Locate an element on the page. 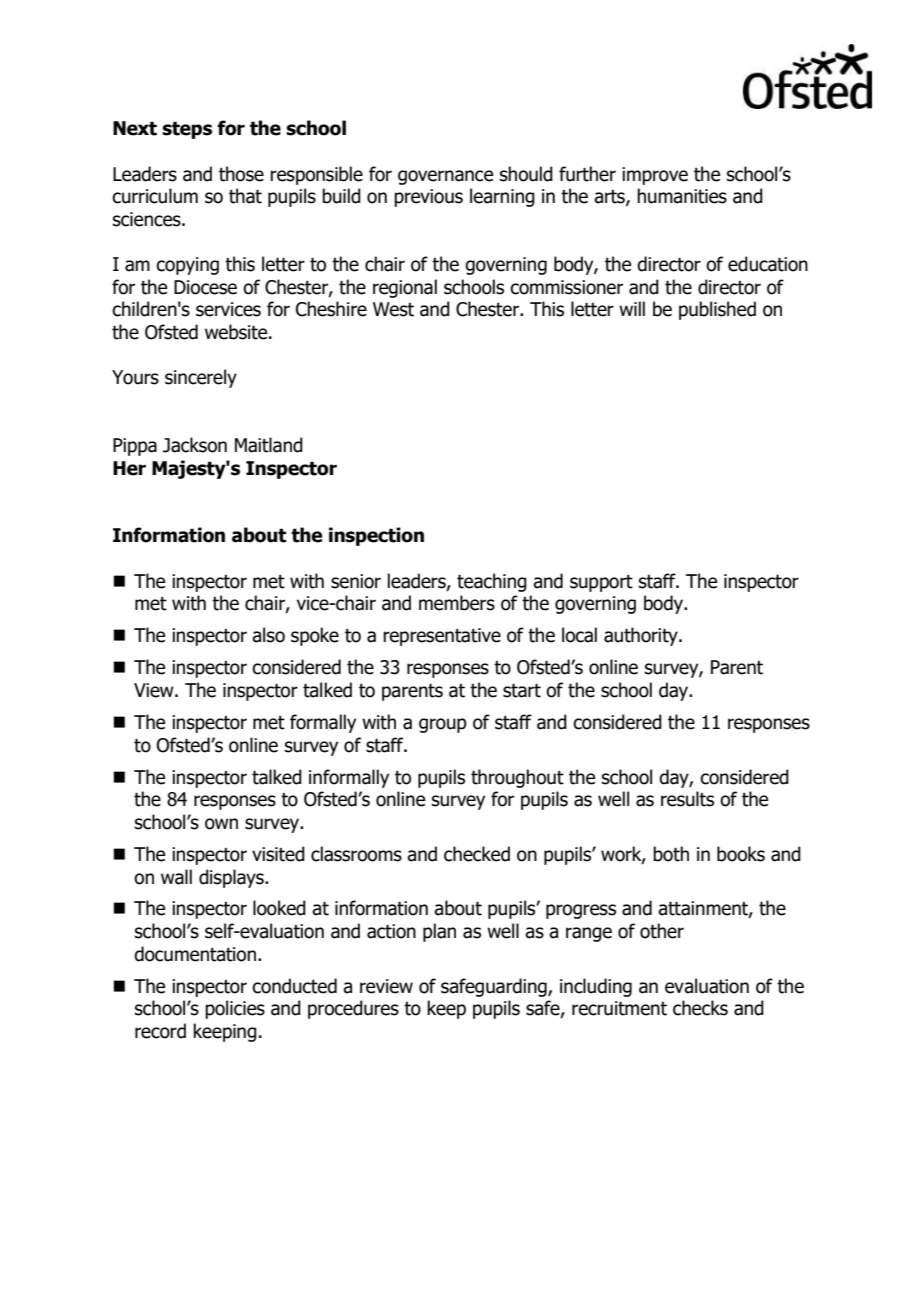 This document has height=1310, width=924. governance is located at coordinates (445, 177).
